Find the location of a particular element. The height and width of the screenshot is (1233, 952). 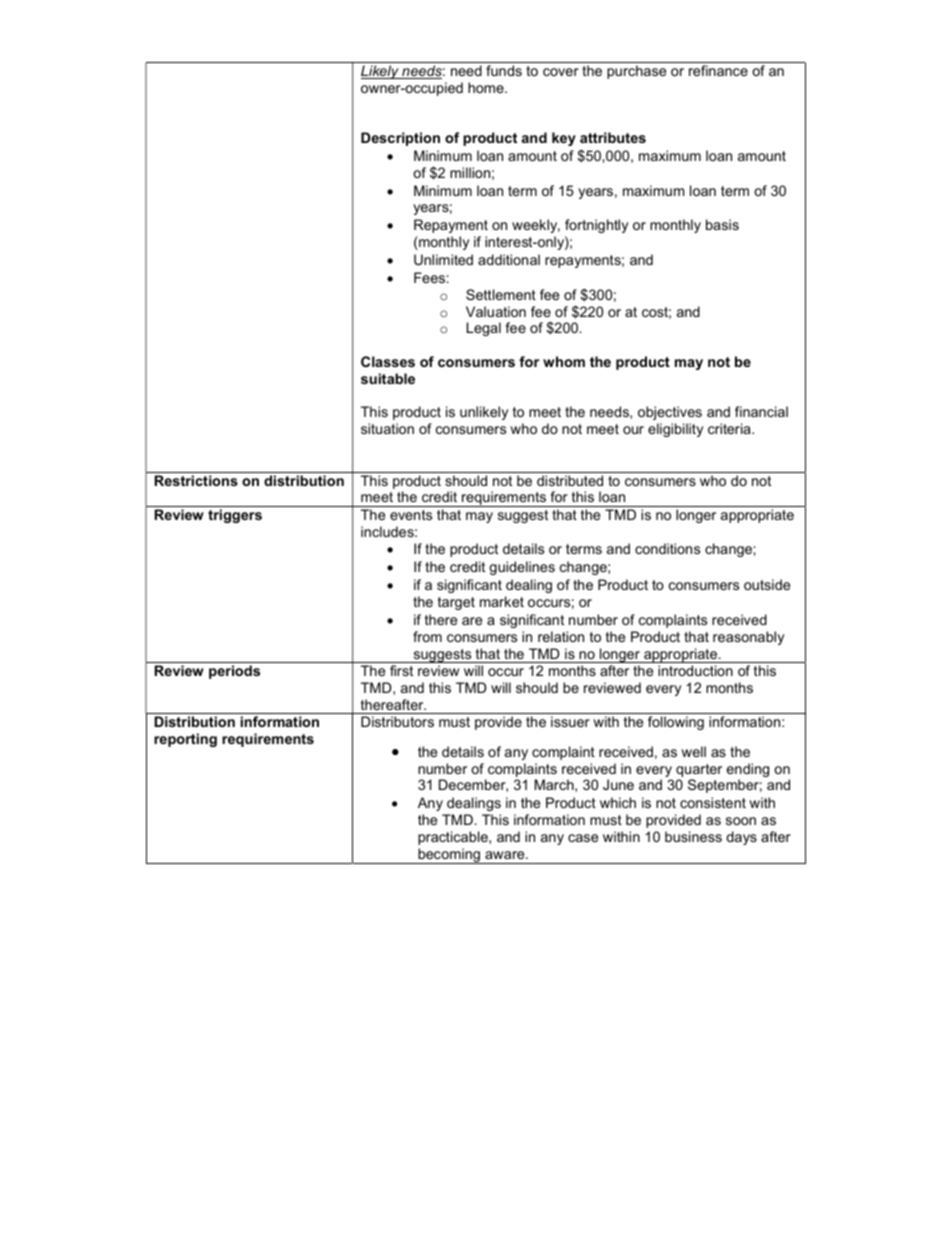

Description is located at coordinates (400, 139).
